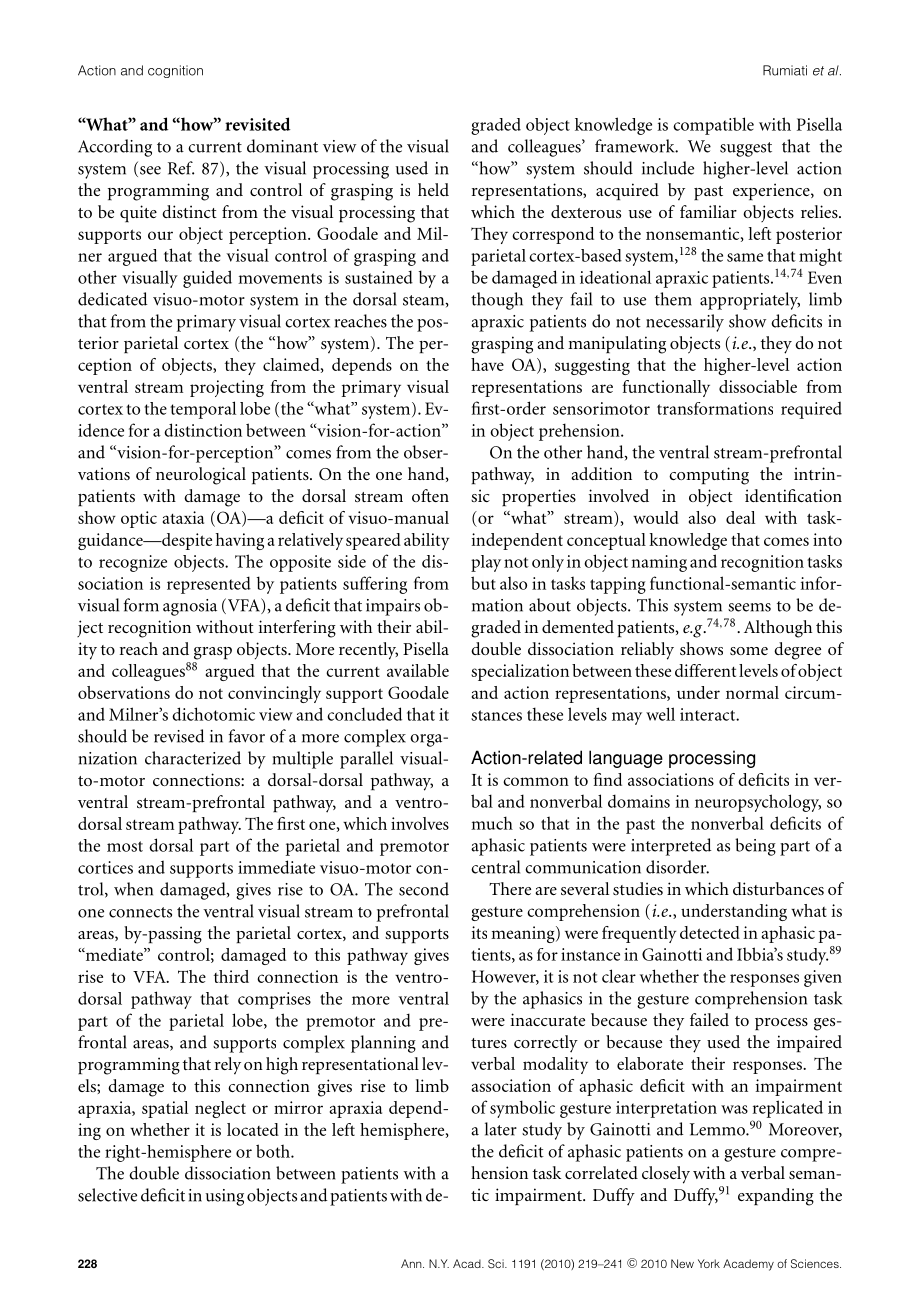  Describe the element at coordinates (495, 867) in the page. I see `central` at that location.
